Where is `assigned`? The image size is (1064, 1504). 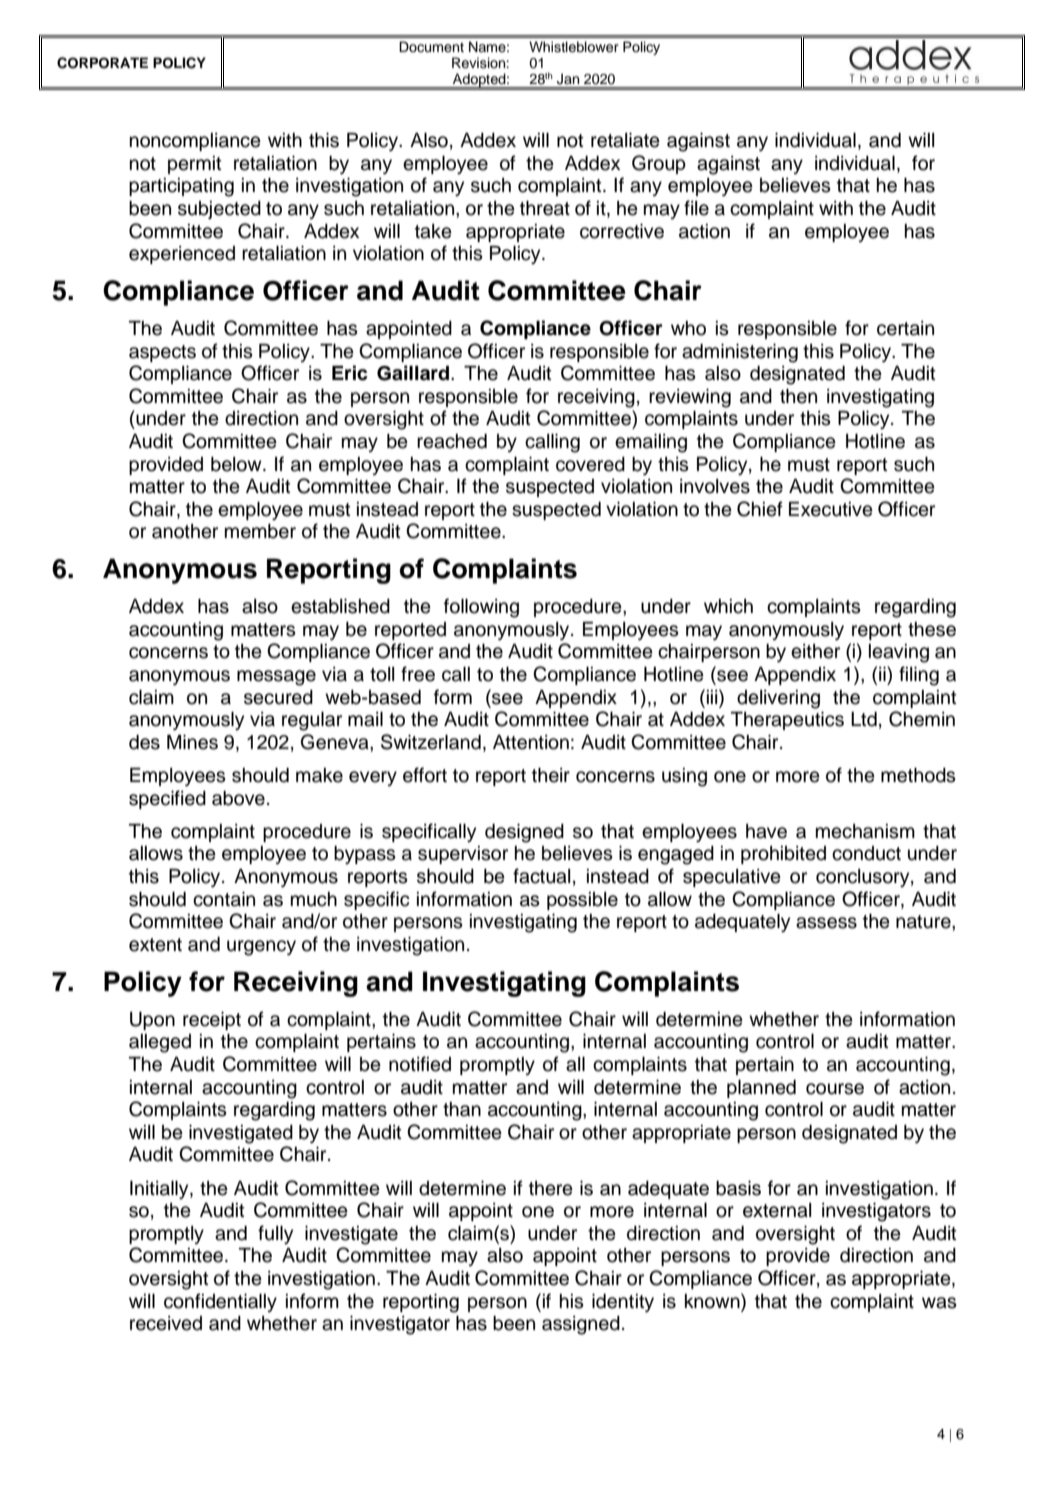 assigned is located at coordinates (581, 1325).
